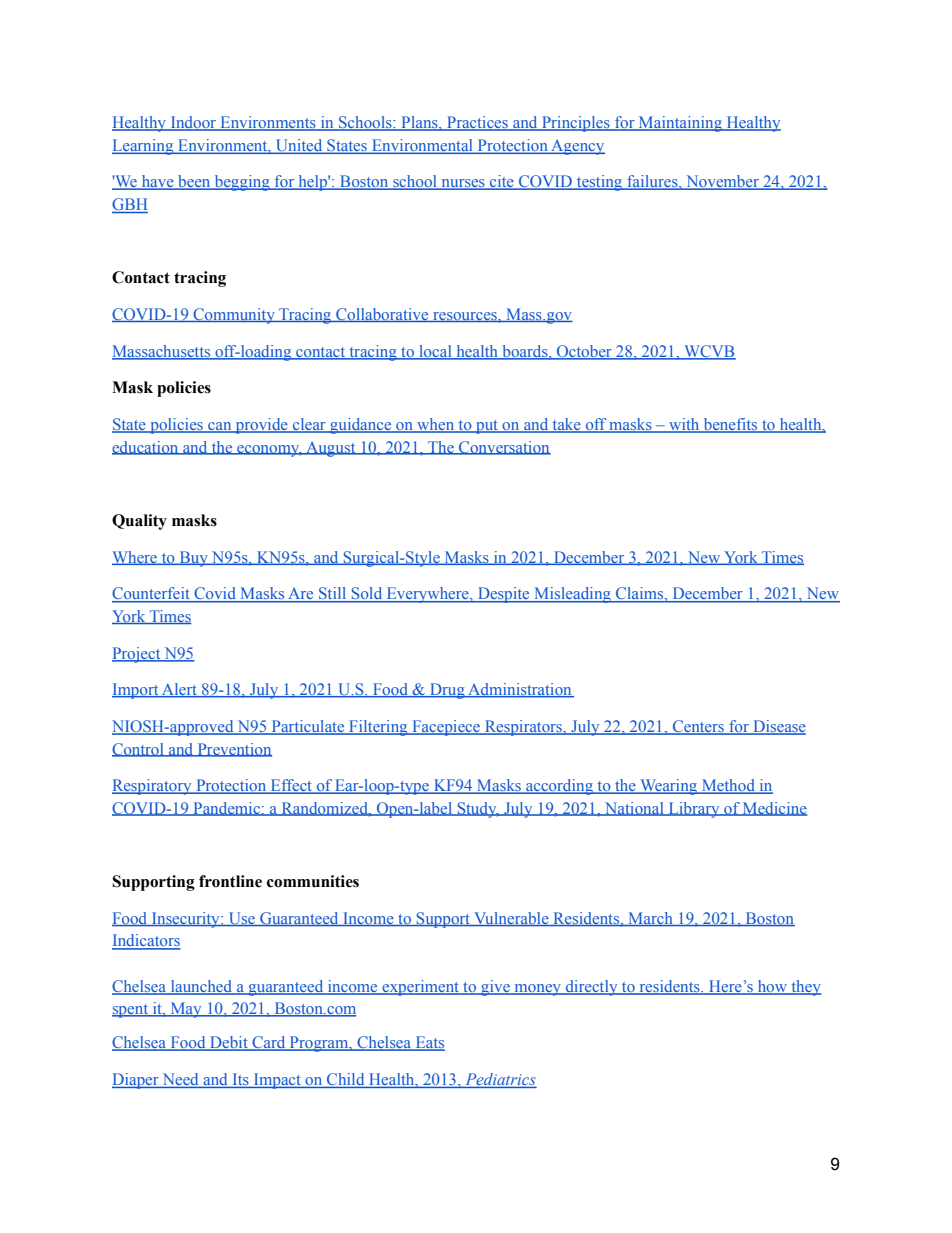  Describe the element at coordinates (722, 182) in the screenshot. I see `November` at that location.
